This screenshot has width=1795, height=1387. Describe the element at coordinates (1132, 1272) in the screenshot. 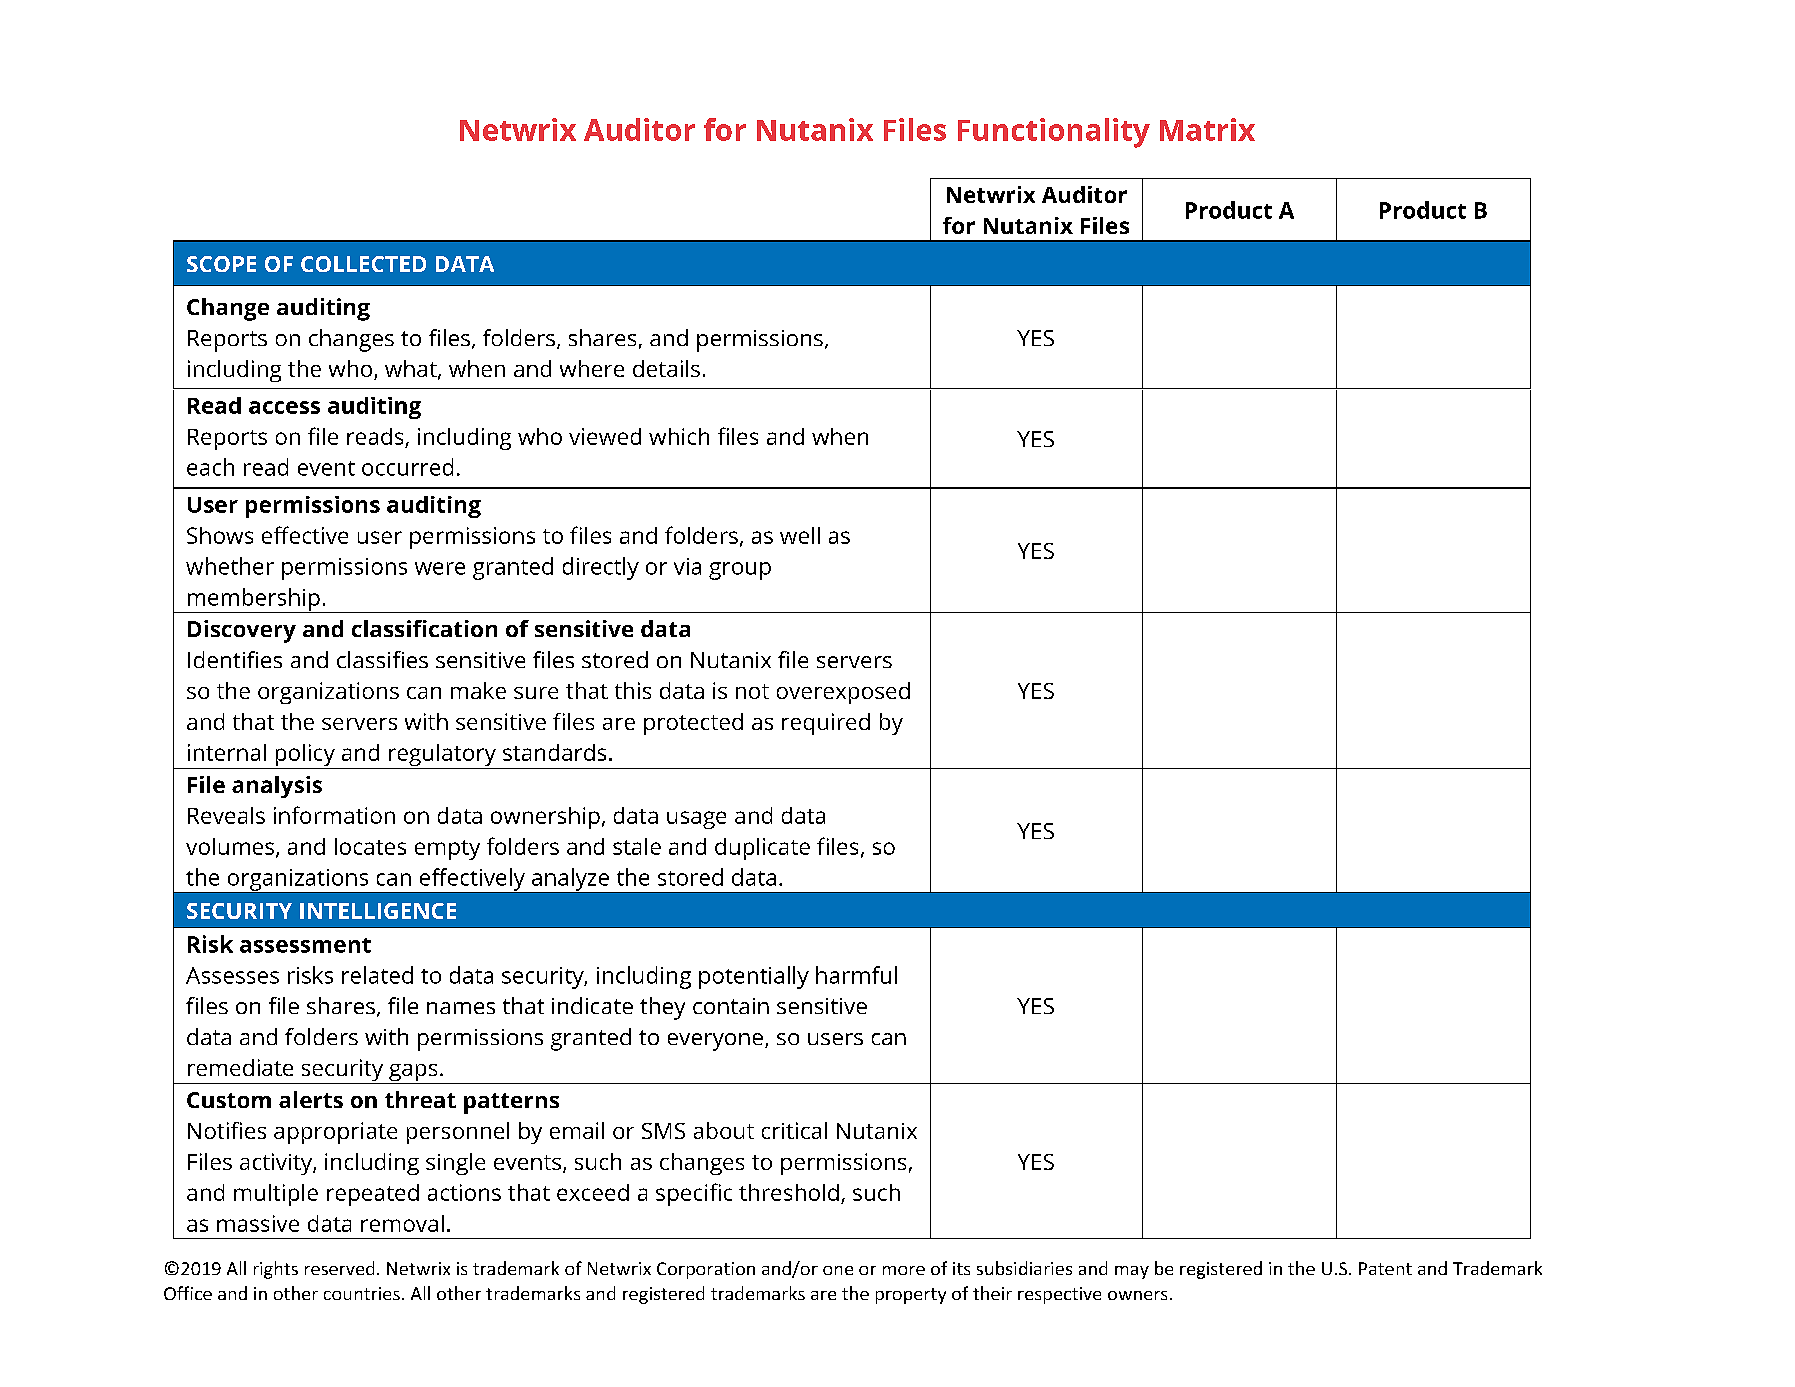

I see `may` at that location.
